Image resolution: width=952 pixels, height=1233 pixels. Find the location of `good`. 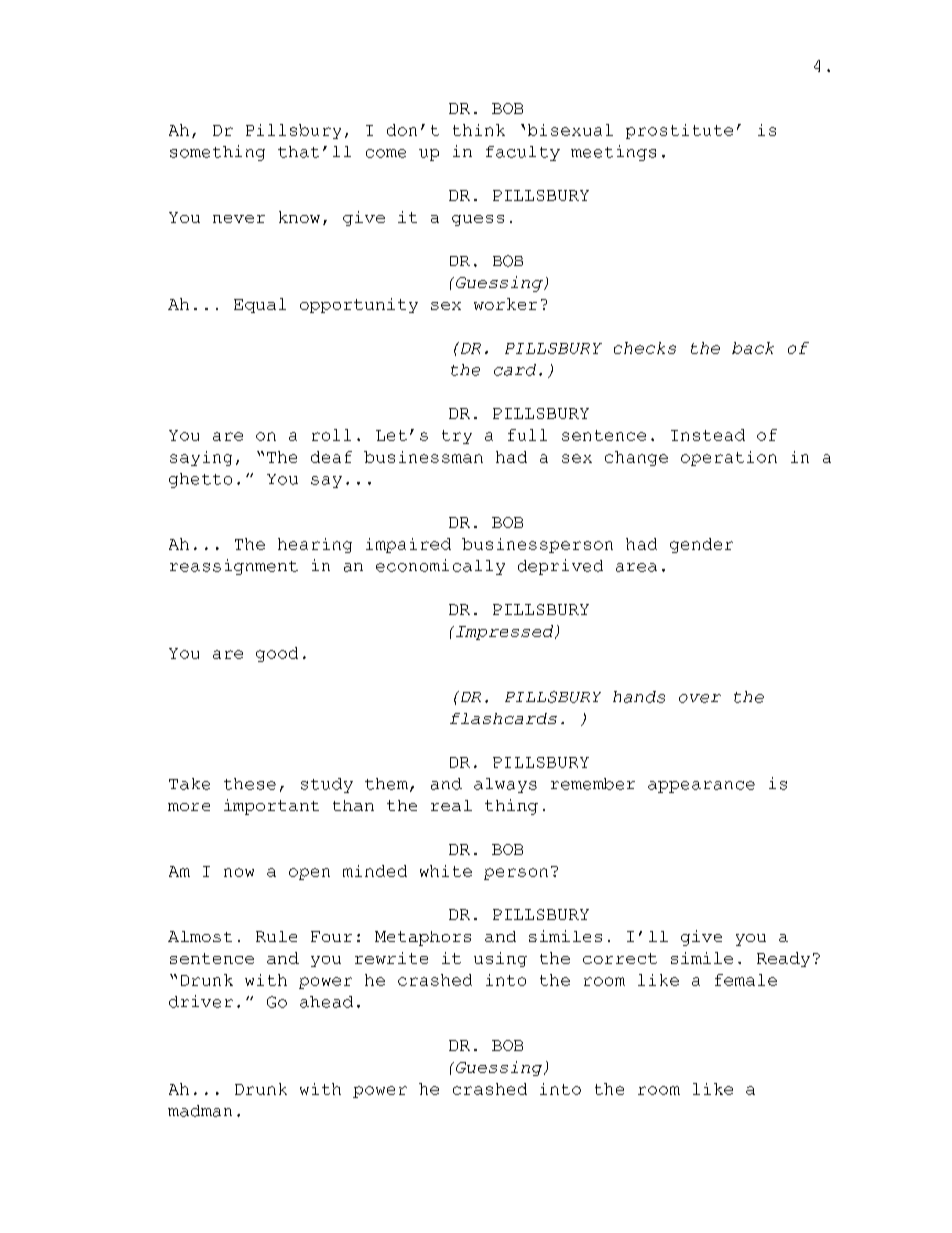

good is located at coordinates (277, 654).
